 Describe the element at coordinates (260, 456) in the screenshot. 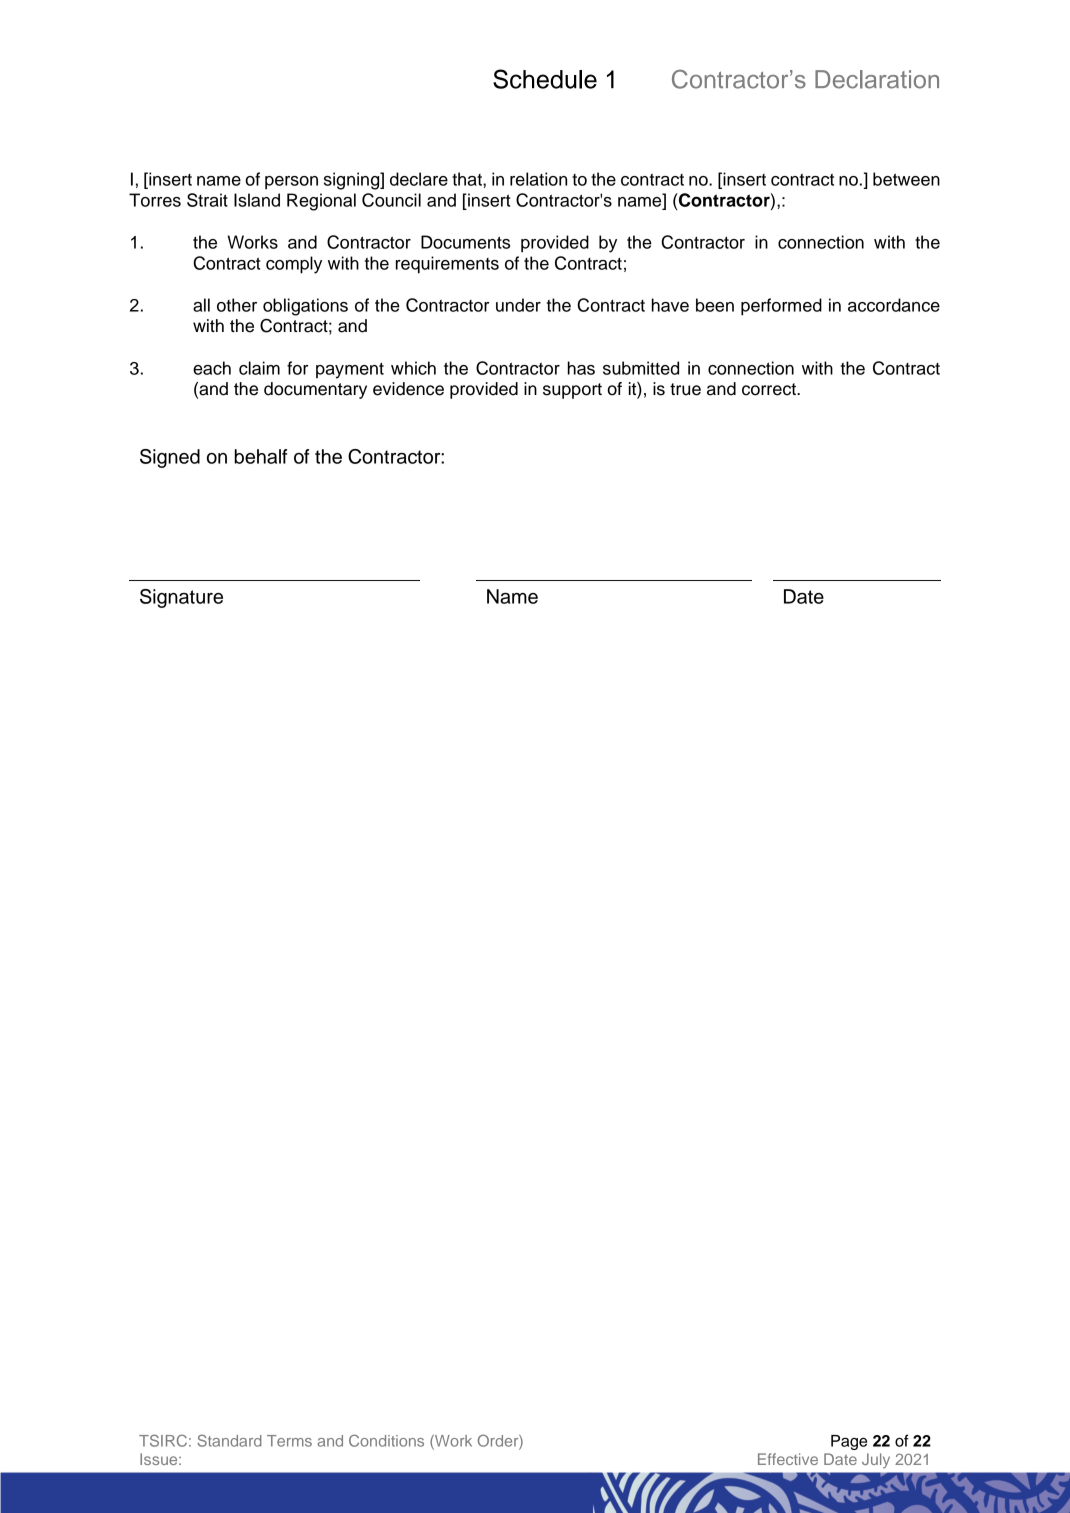

I see `behalf` at that location.
